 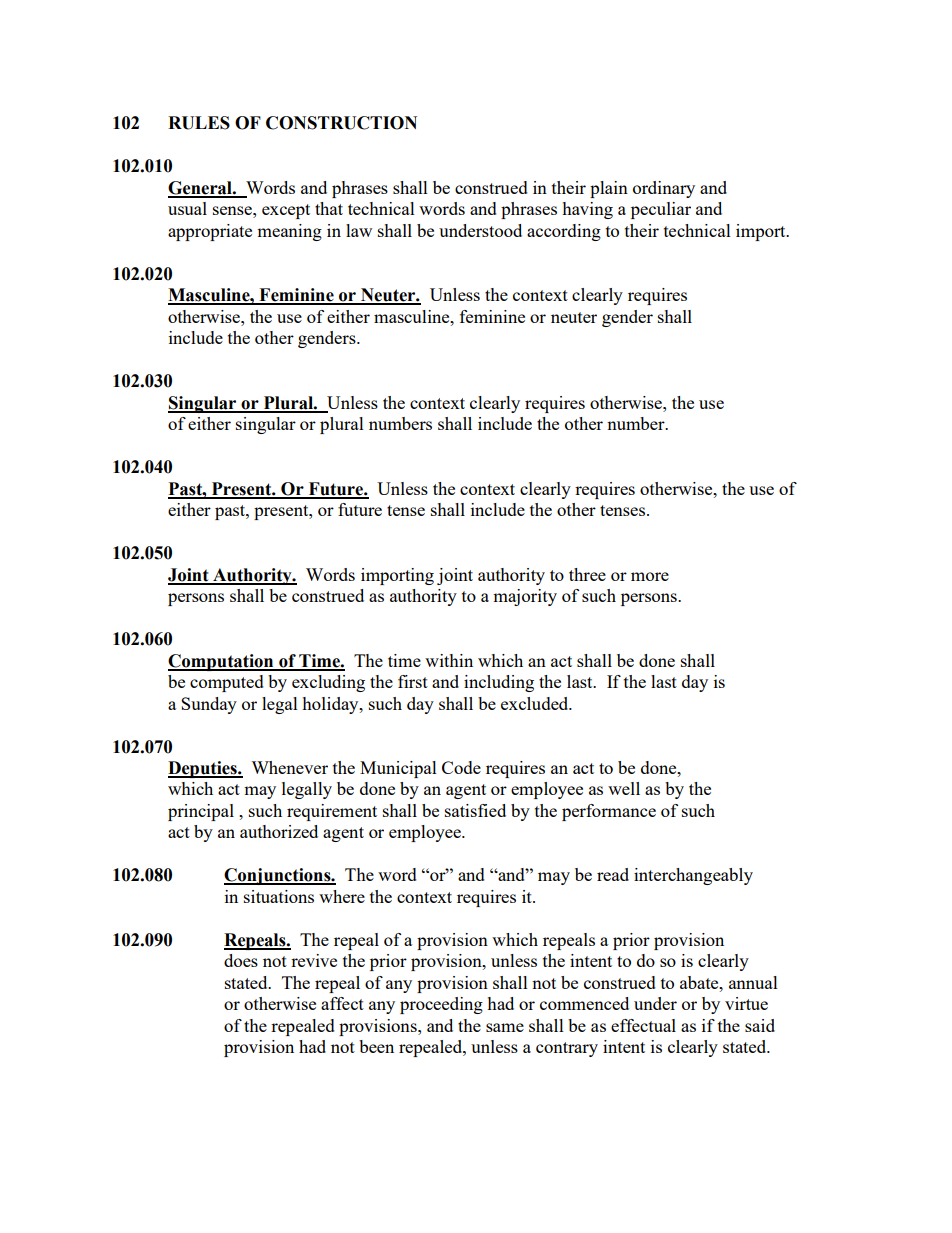 What do you see at coordinates (289, 232) in the page?
I see `meaning` at bounding box center [289, 232].
